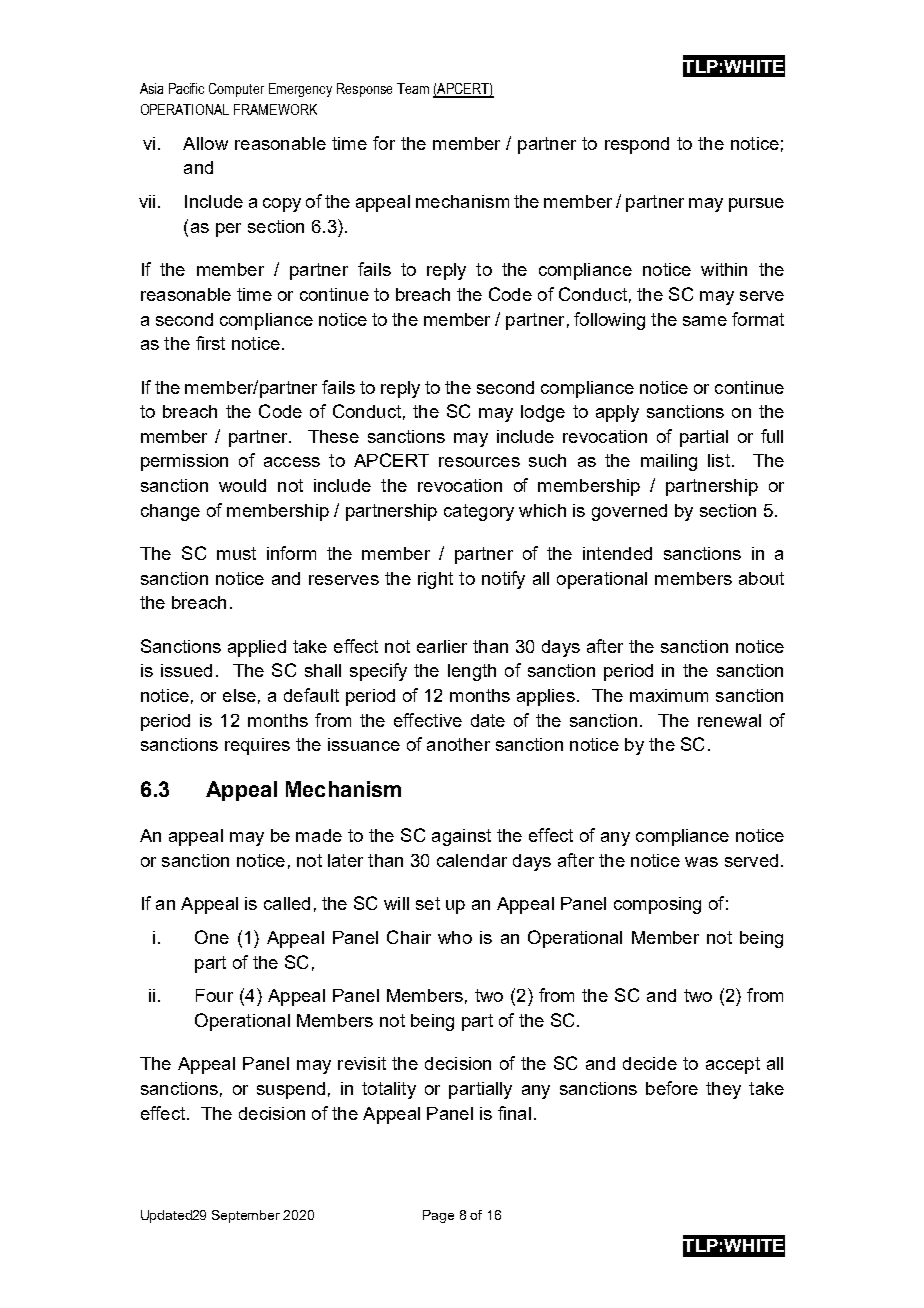  What do you see at coordinates (246, 1216) in the page?
I see `September` at bounding box center [246, 1216].
